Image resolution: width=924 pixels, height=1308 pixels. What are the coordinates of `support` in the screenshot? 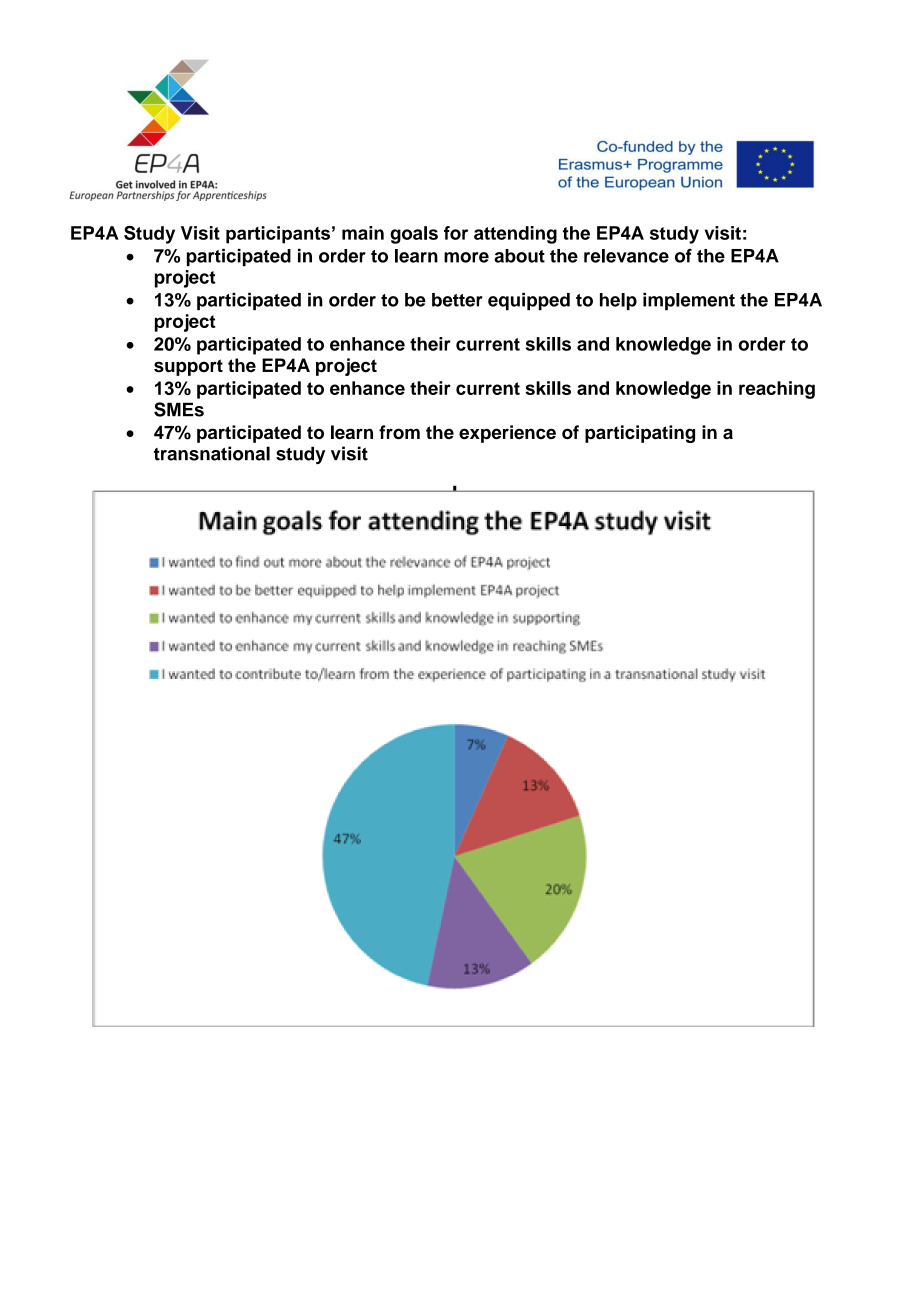 It's located at (188, 367).
